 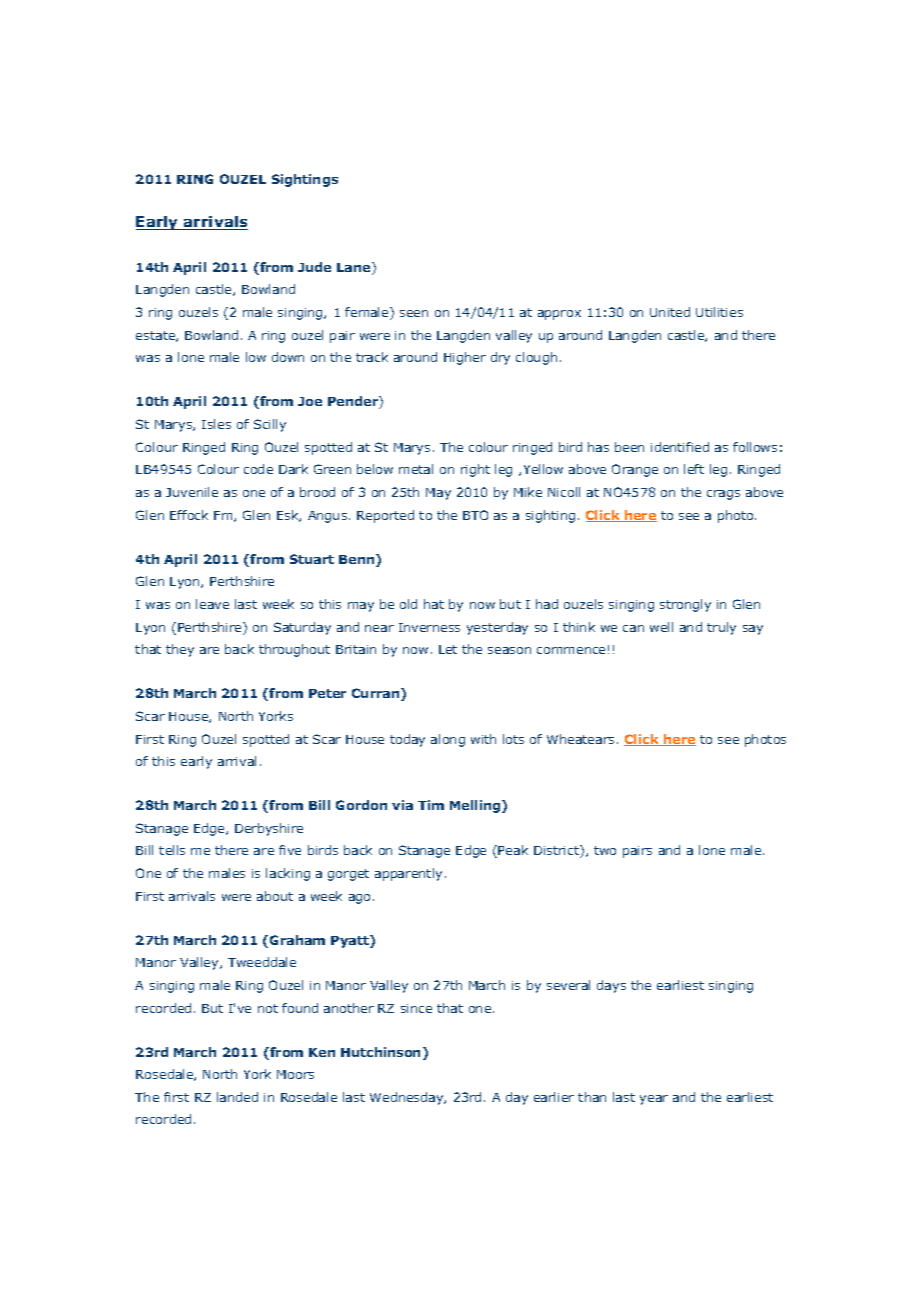 What do you see at coordinates (314, 267) in the page?
I see `Jude` at bounding box center [314, 267].
